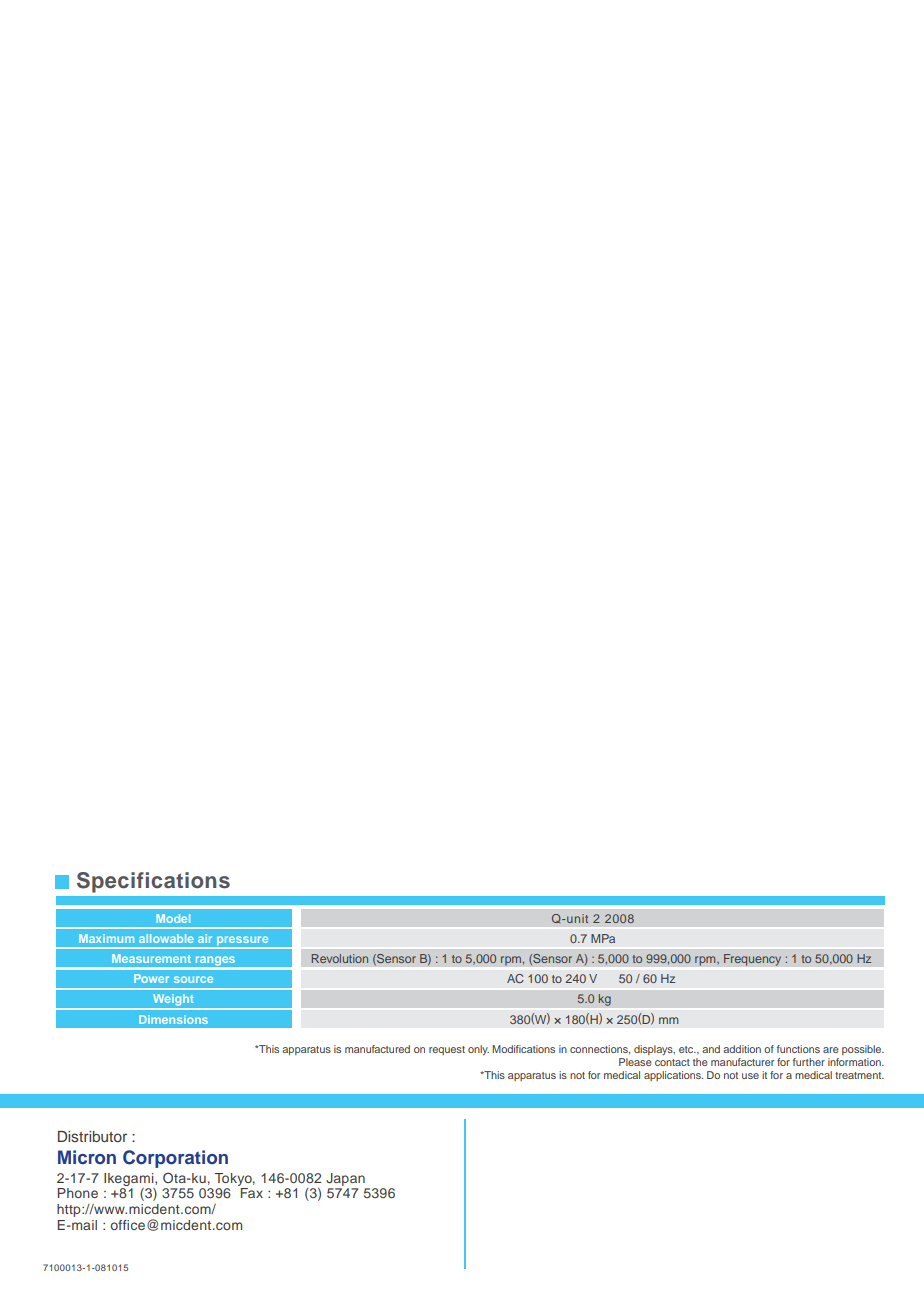 Image resolution: width=924 pixels, height=1308 pixels. What do you see at coordinates (478, 1050) in the page?
I see `only` at bounding box center [478, 1050].
